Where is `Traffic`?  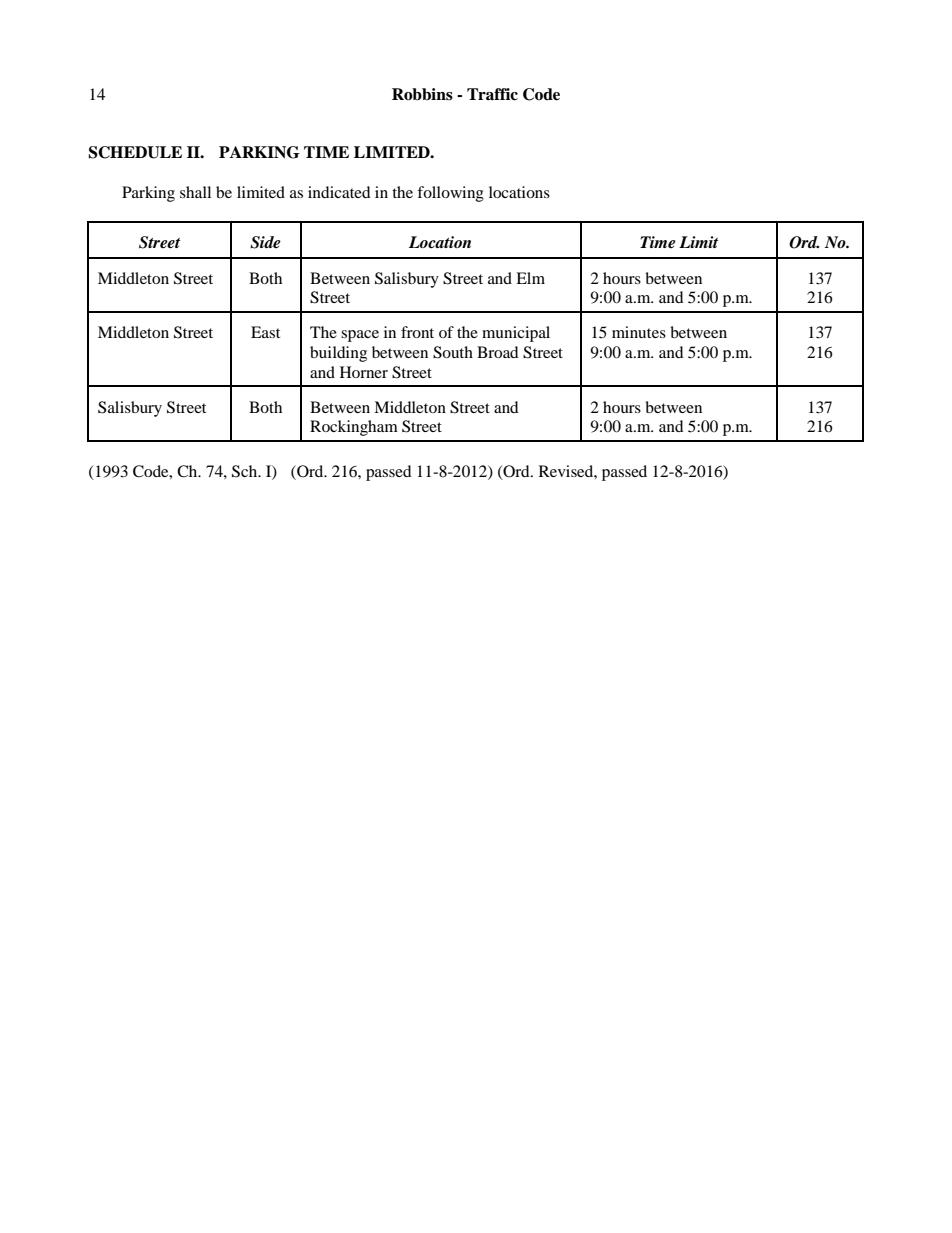 Traffic is located at coordinates (492, 94).
